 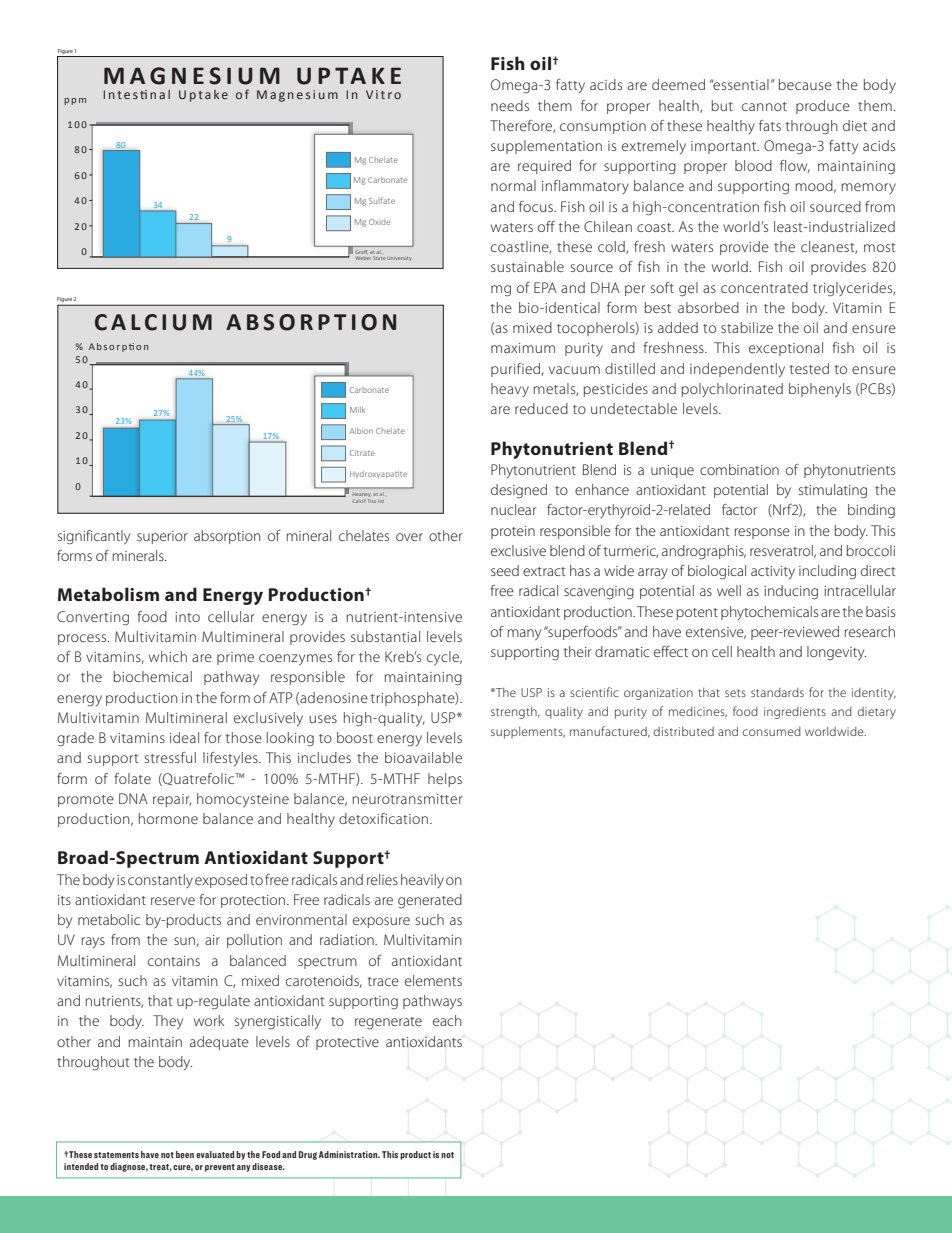 What do you see at coordinates (510, 390) in the image?
I see `heavy` at bounding box center [510, 390].
